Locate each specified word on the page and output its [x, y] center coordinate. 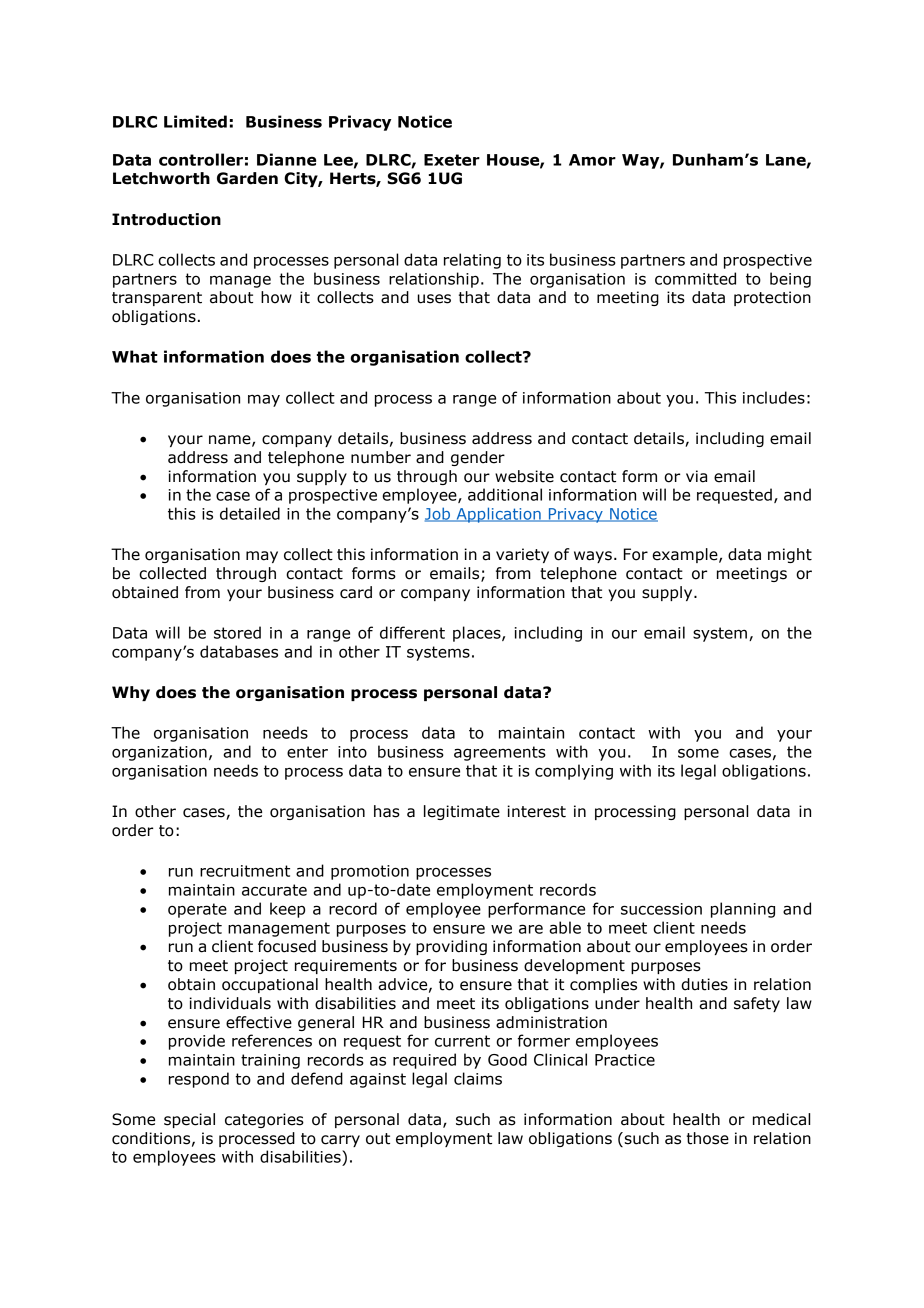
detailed [250, 513]
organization [159, 753]
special [189, 1120]
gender [478, 458]
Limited [195, 121]
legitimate [462, 812]
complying [574, 772]
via [696, 476]
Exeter [452, 160]
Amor [592, 160]
